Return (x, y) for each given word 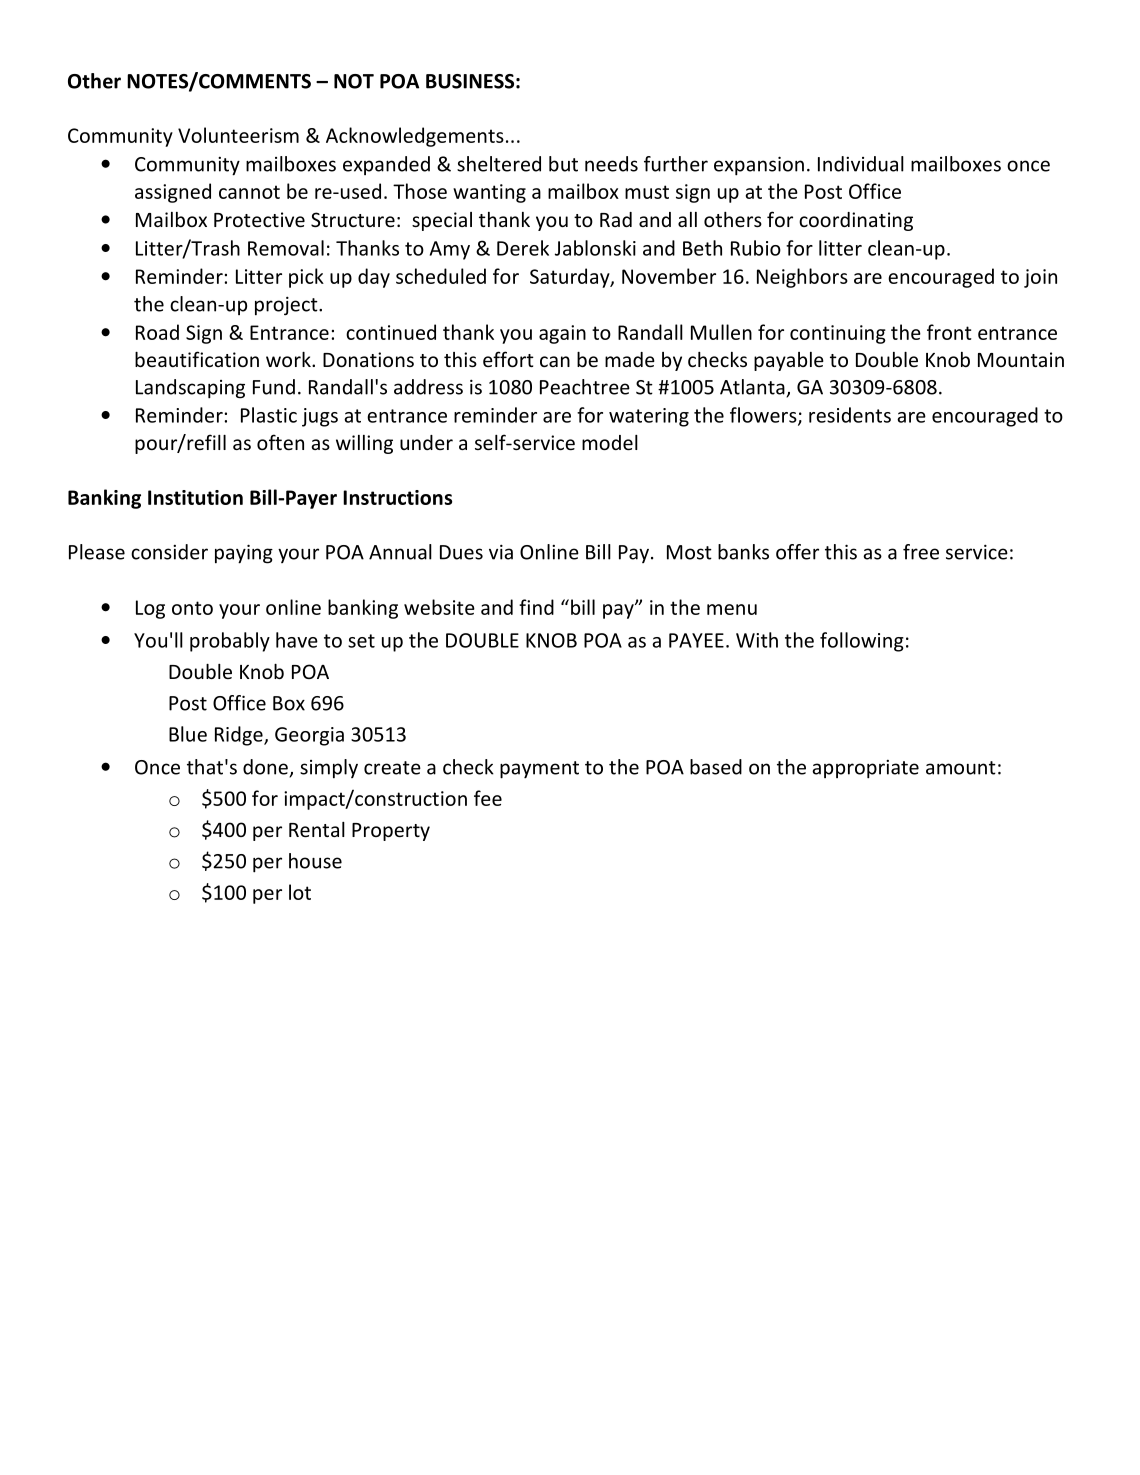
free (921, 552)
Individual (861, 164)
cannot (249, 192)
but (563, 164)
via (501, 552)
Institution (195, 497)
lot (300, 892)
